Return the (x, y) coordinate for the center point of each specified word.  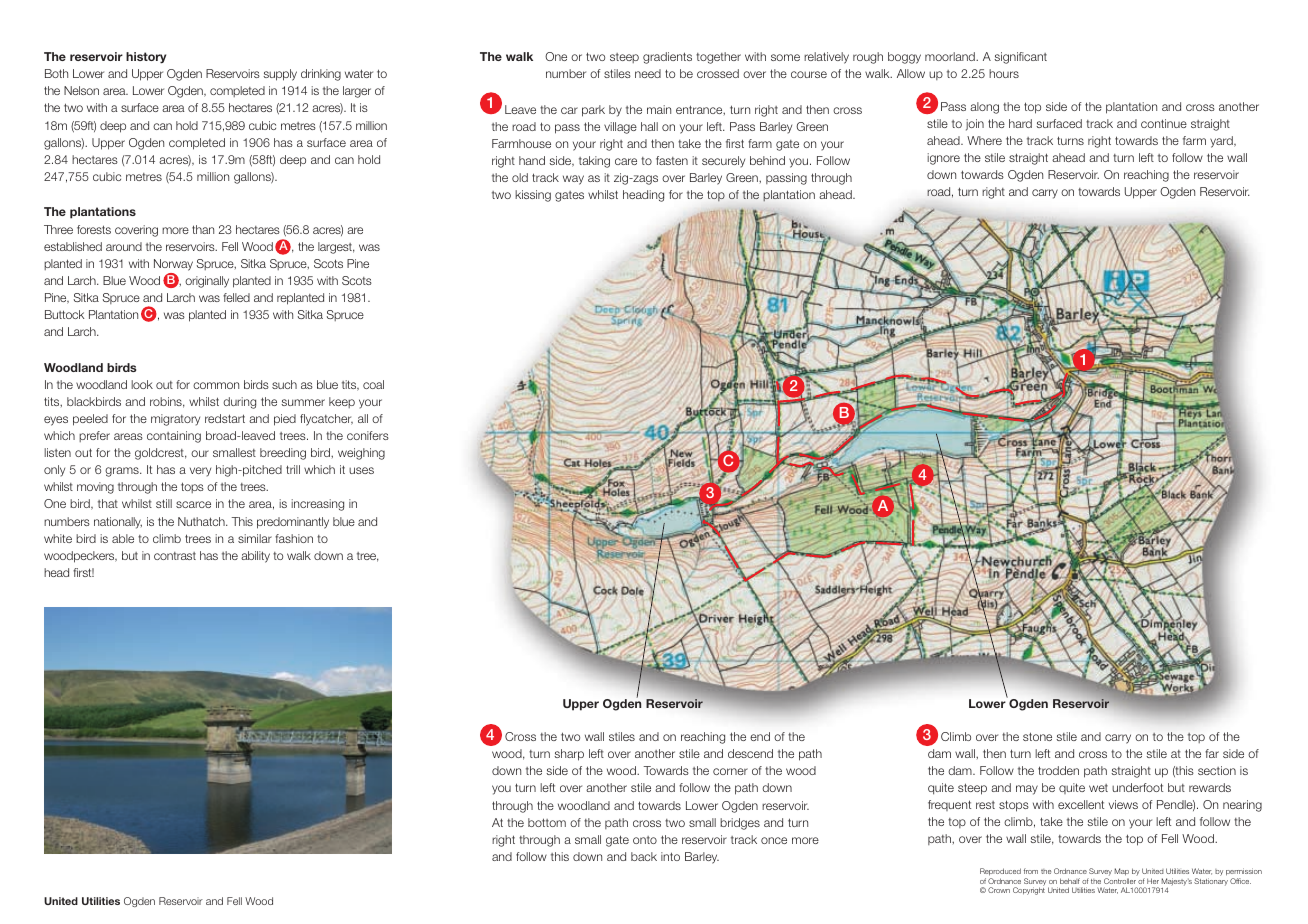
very (200, 472)
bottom (547, 822)
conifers (368, 435)
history (146, 58)
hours (1004, 73)
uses (361, 470)
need (648, 73)
